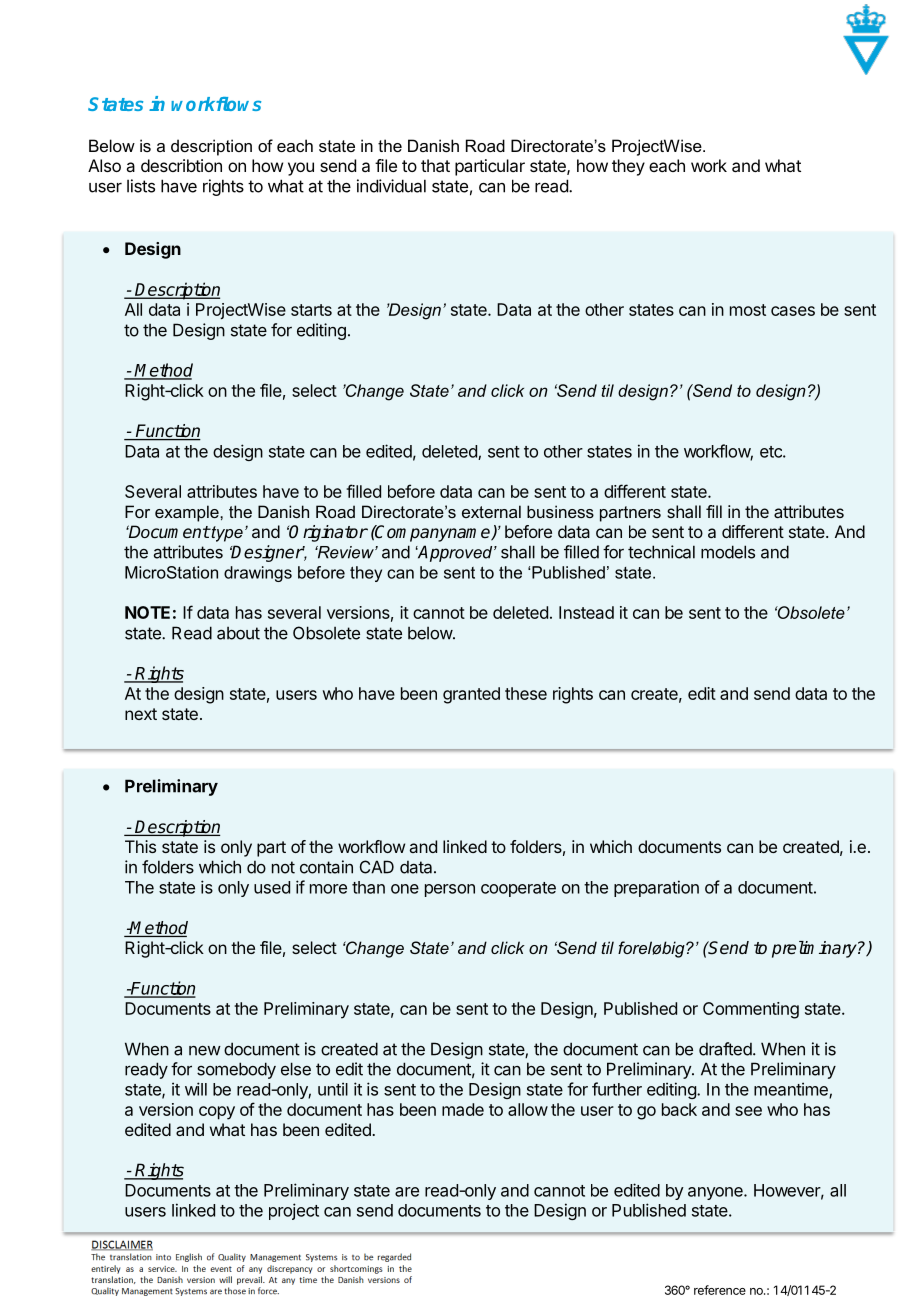 This document has width=924, height=1308. What do you see at coordinates (141, 714) in the document?
I see `next` at bounding box center [141, 714].
